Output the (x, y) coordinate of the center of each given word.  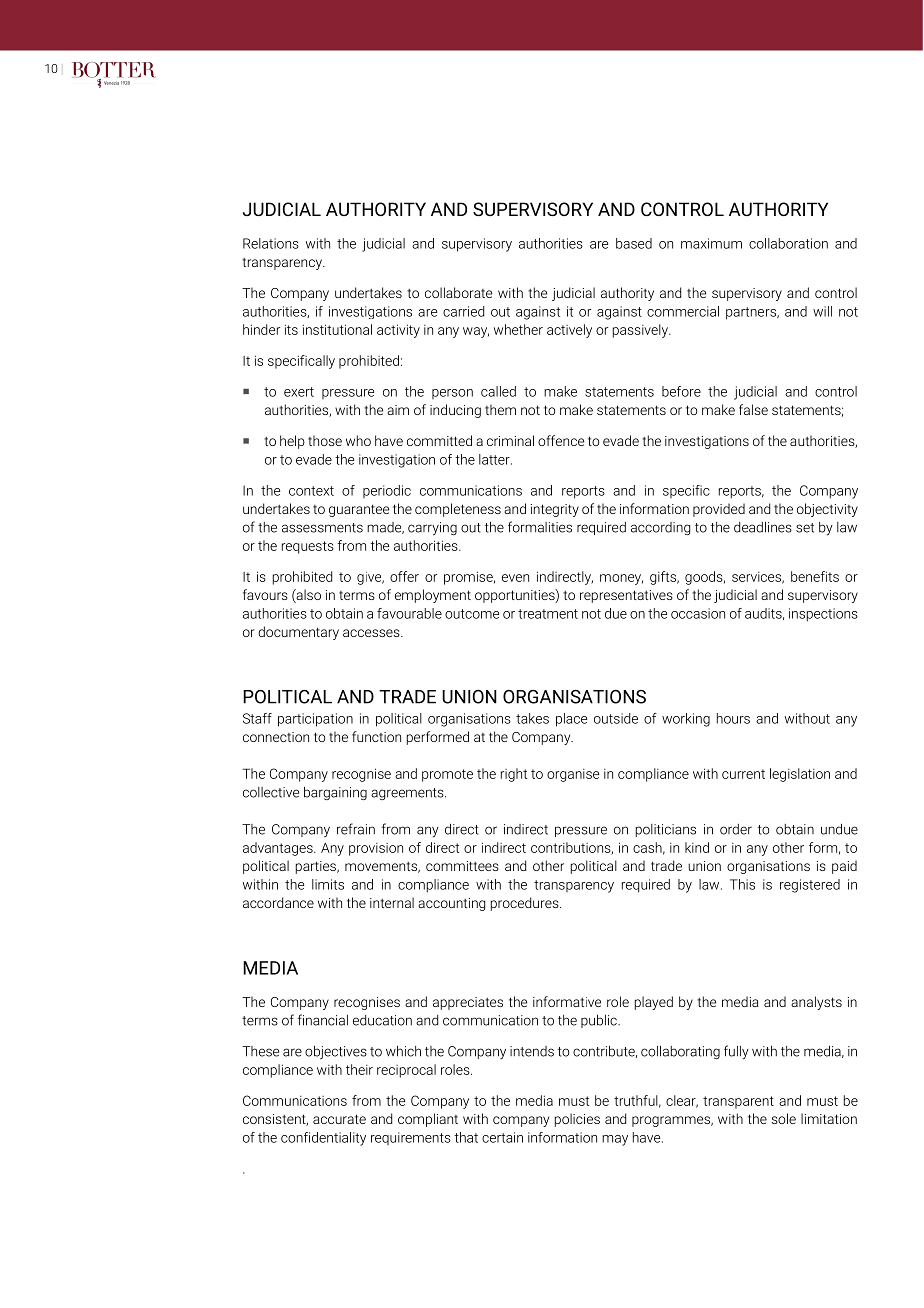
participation (315, 720)
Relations (271, 243)
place (571, 720)
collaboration (788, 243)
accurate (339, 1119)
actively (569, 331)
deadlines (763, 527)
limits (328, 884)
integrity (555, 510)
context (311, 491)
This (742, 884)
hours (733, 718)
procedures (525, 904)
